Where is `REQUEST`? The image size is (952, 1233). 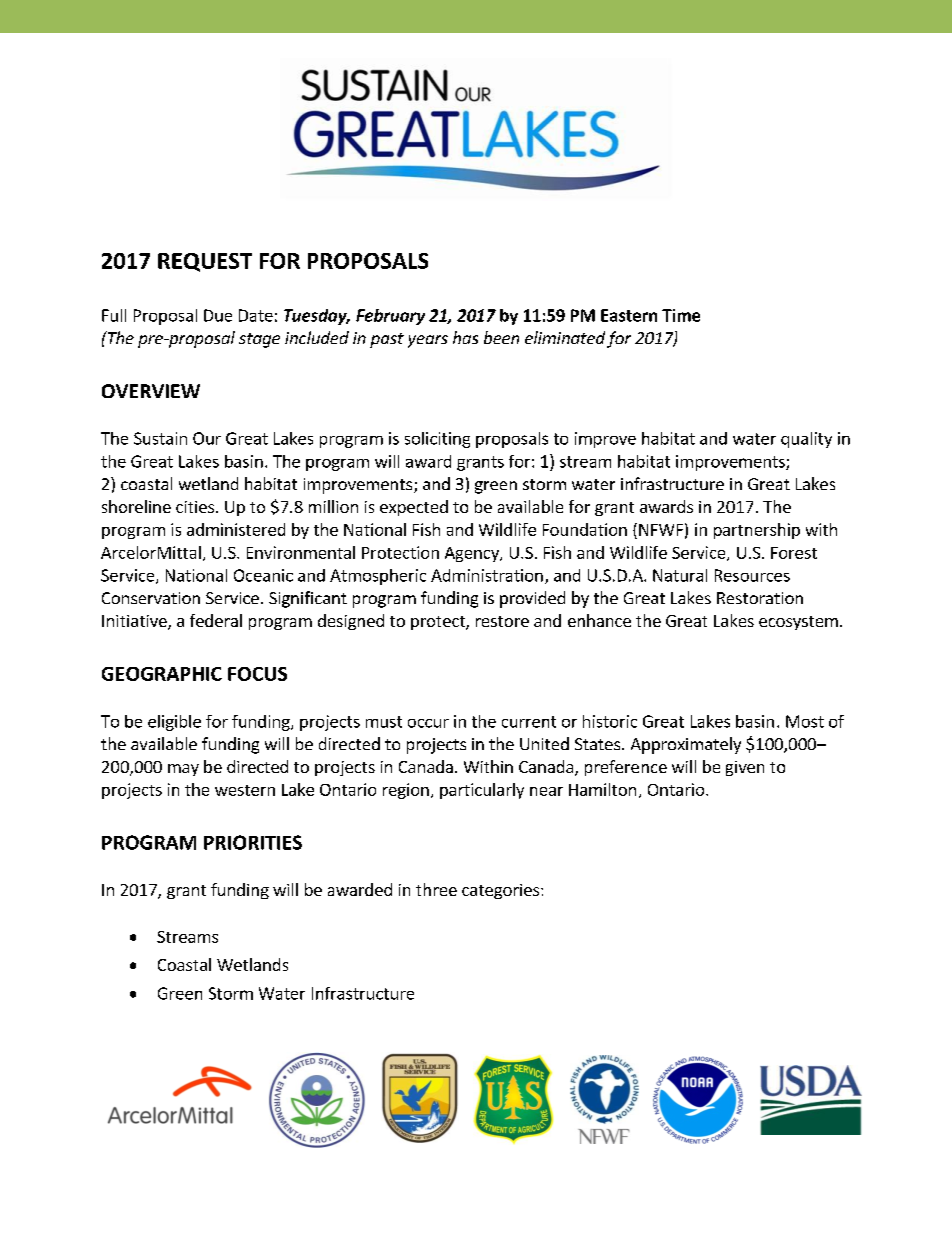
REQUEST is located at coordinates (205, 262).
